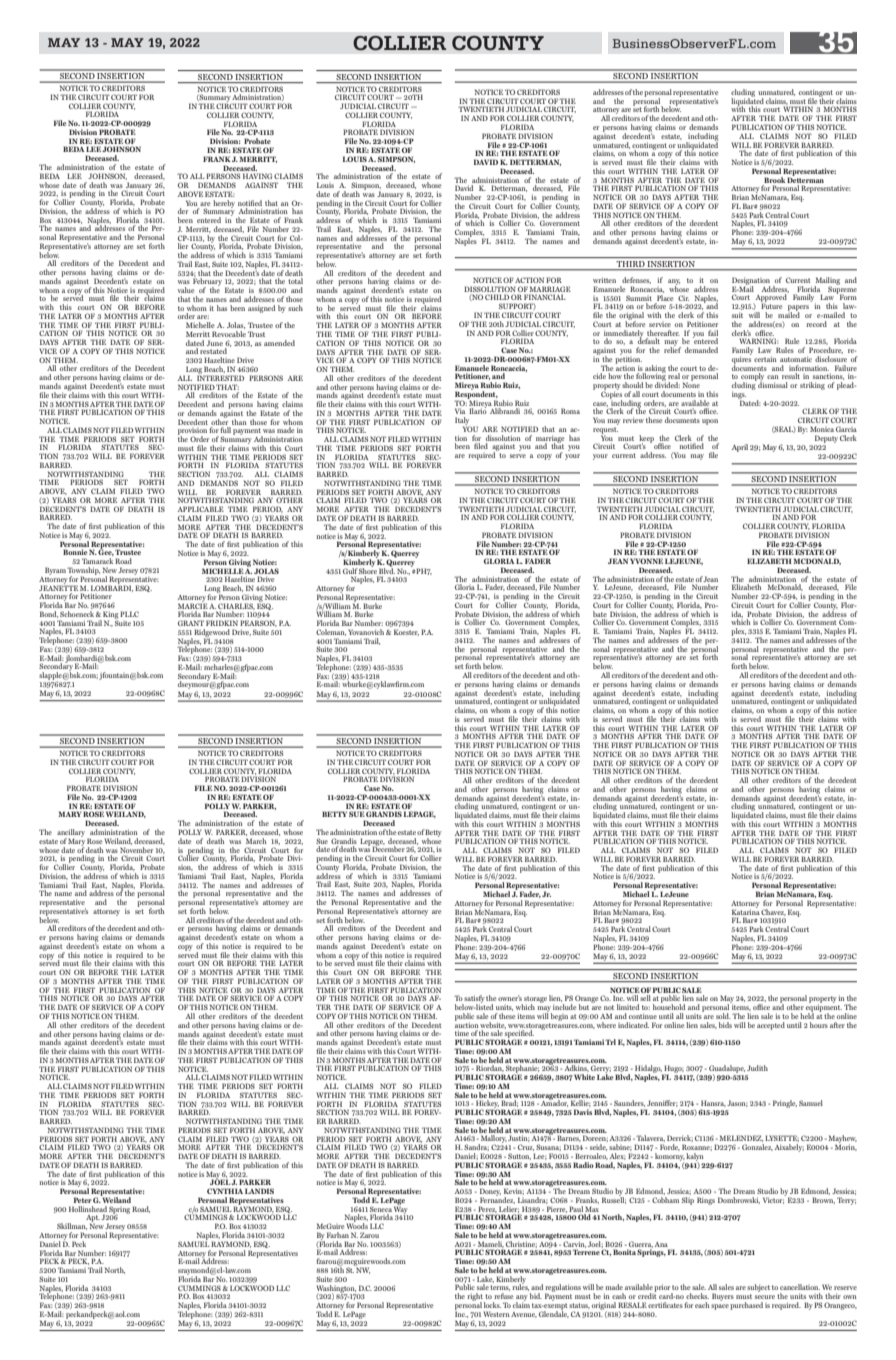 This screenshot has width=896, height=1360. What do you see at coordinates (584, 1077) in the screenshot?
I see `White` at bounding box center [584, 1077].
